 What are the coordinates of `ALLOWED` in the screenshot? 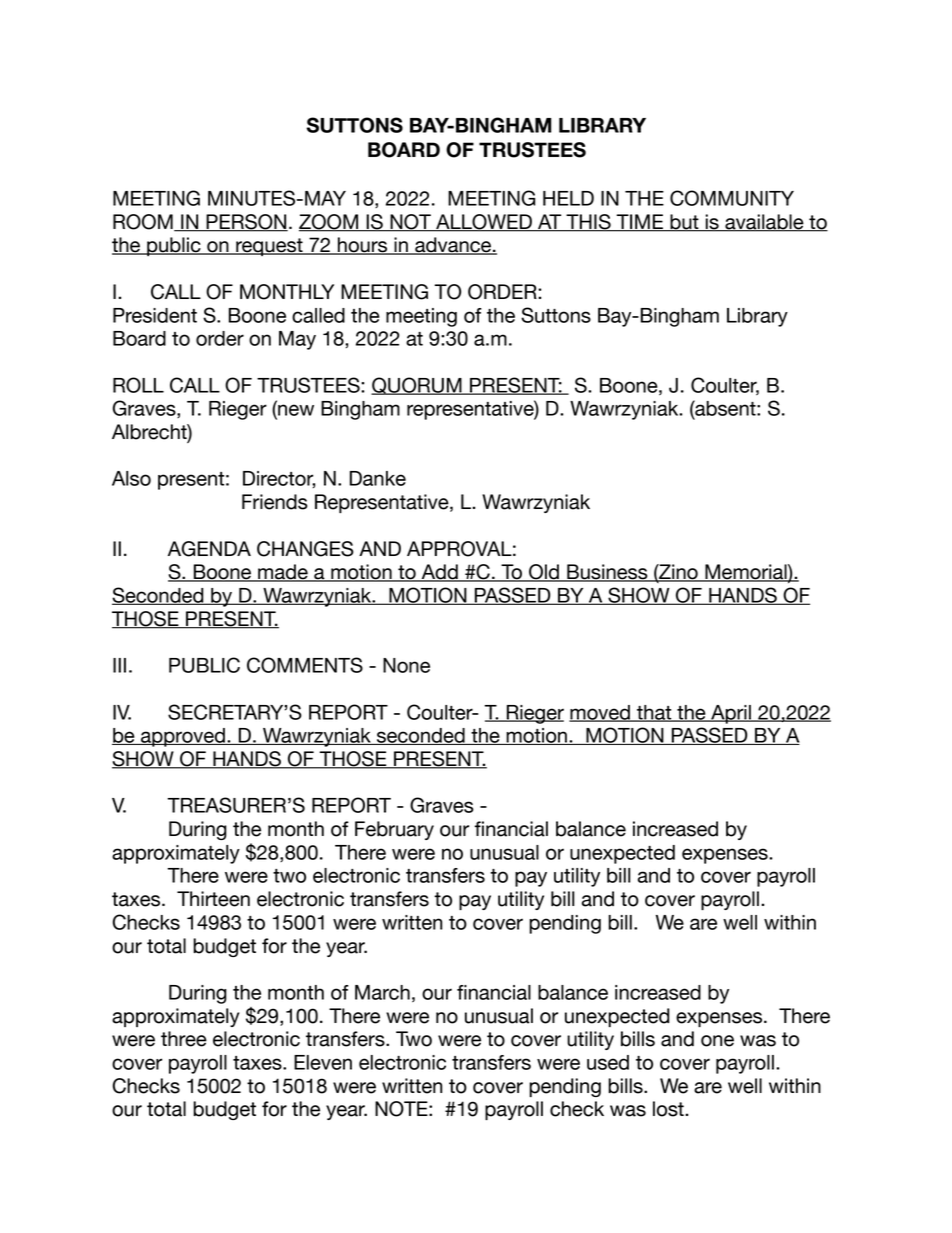 It's located at (484, 223).
